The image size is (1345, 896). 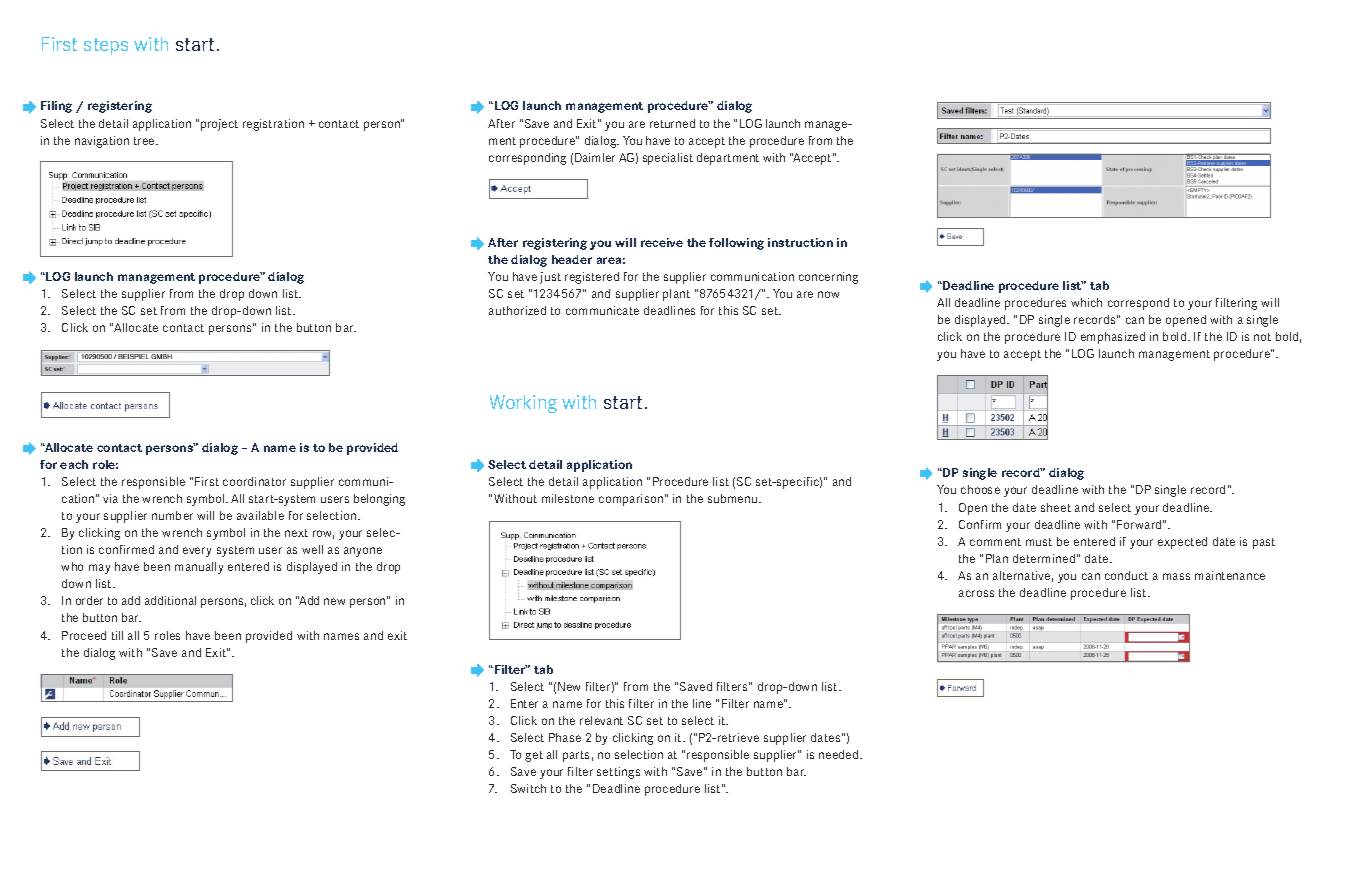 What do you see at coordinates (534, 756) in the document?
I see `get` at bounding box center [534, 756].
